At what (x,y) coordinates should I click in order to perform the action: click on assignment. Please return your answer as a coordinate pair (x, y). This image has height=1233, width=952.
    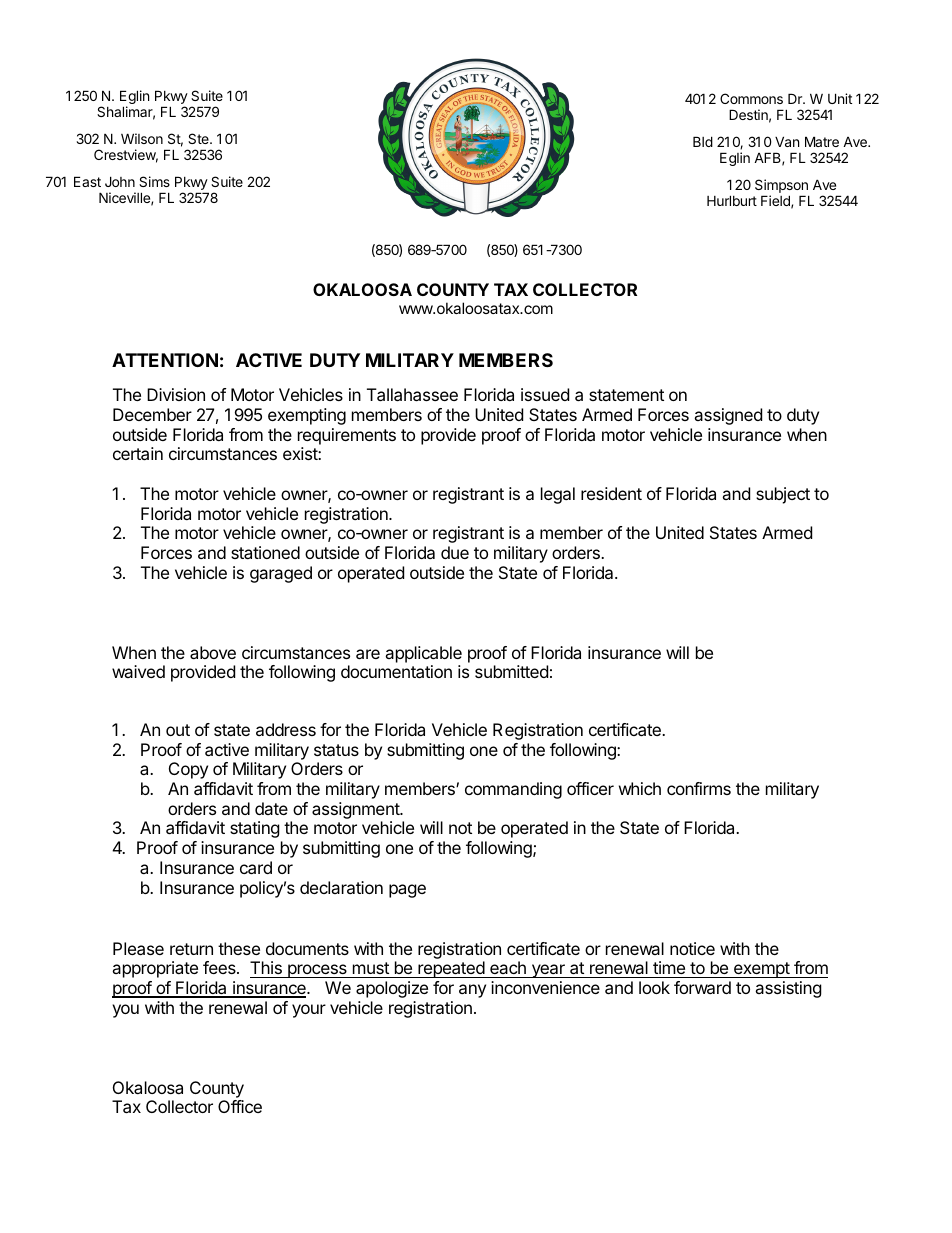
    Looking at the image, I should click on (356, 812).
